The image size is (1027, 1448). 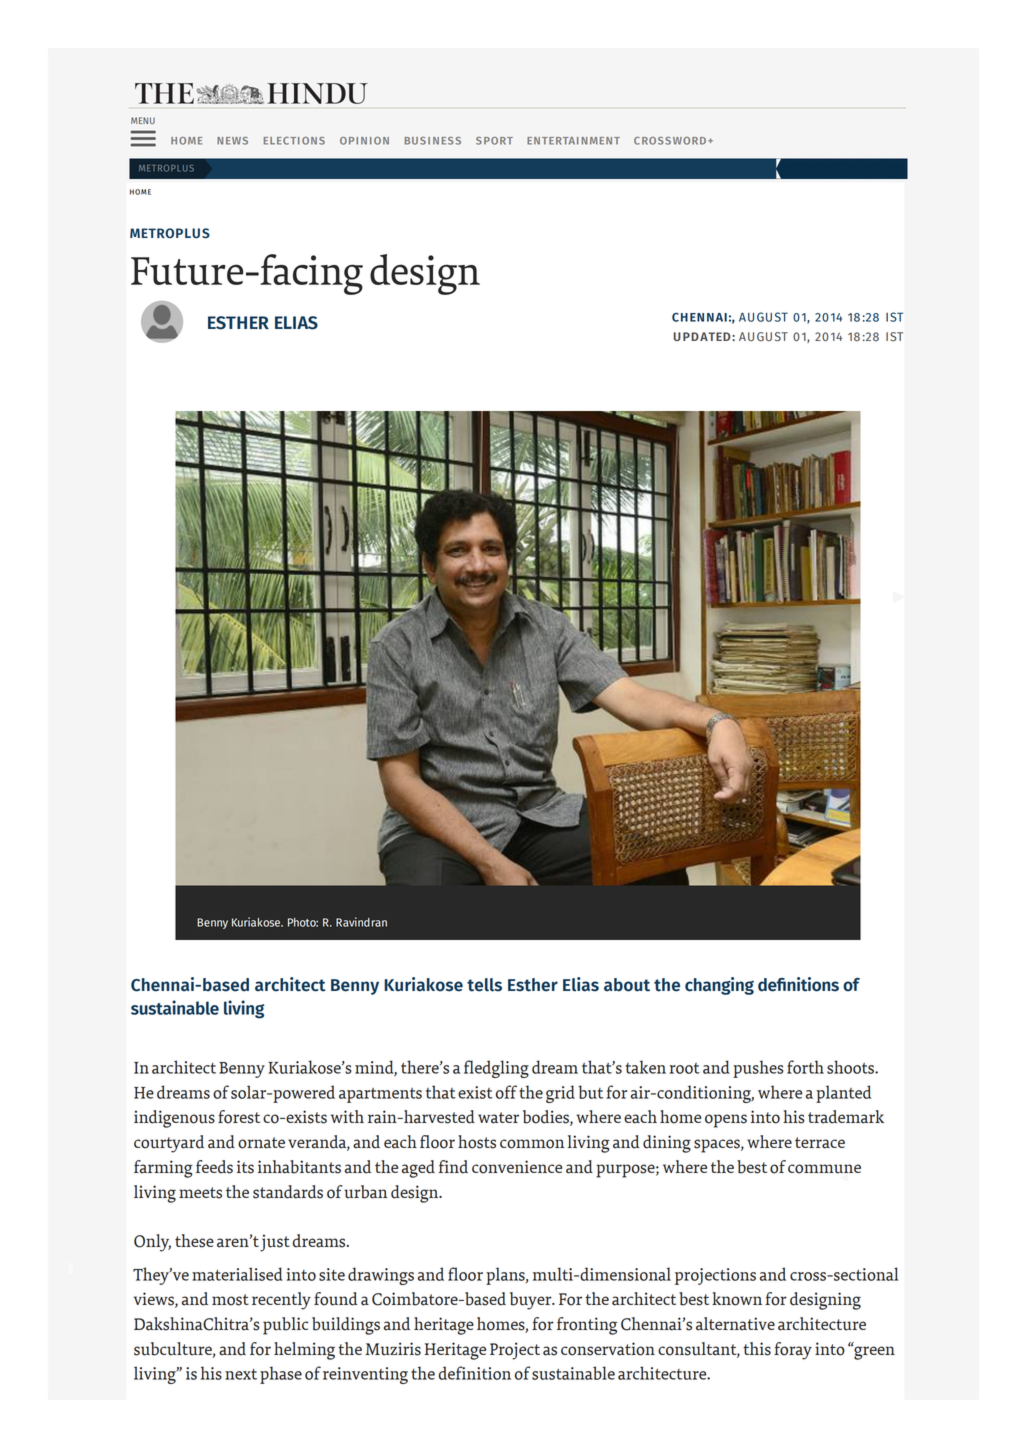 I want to click on ELEC, so click(x=276, y=141).
